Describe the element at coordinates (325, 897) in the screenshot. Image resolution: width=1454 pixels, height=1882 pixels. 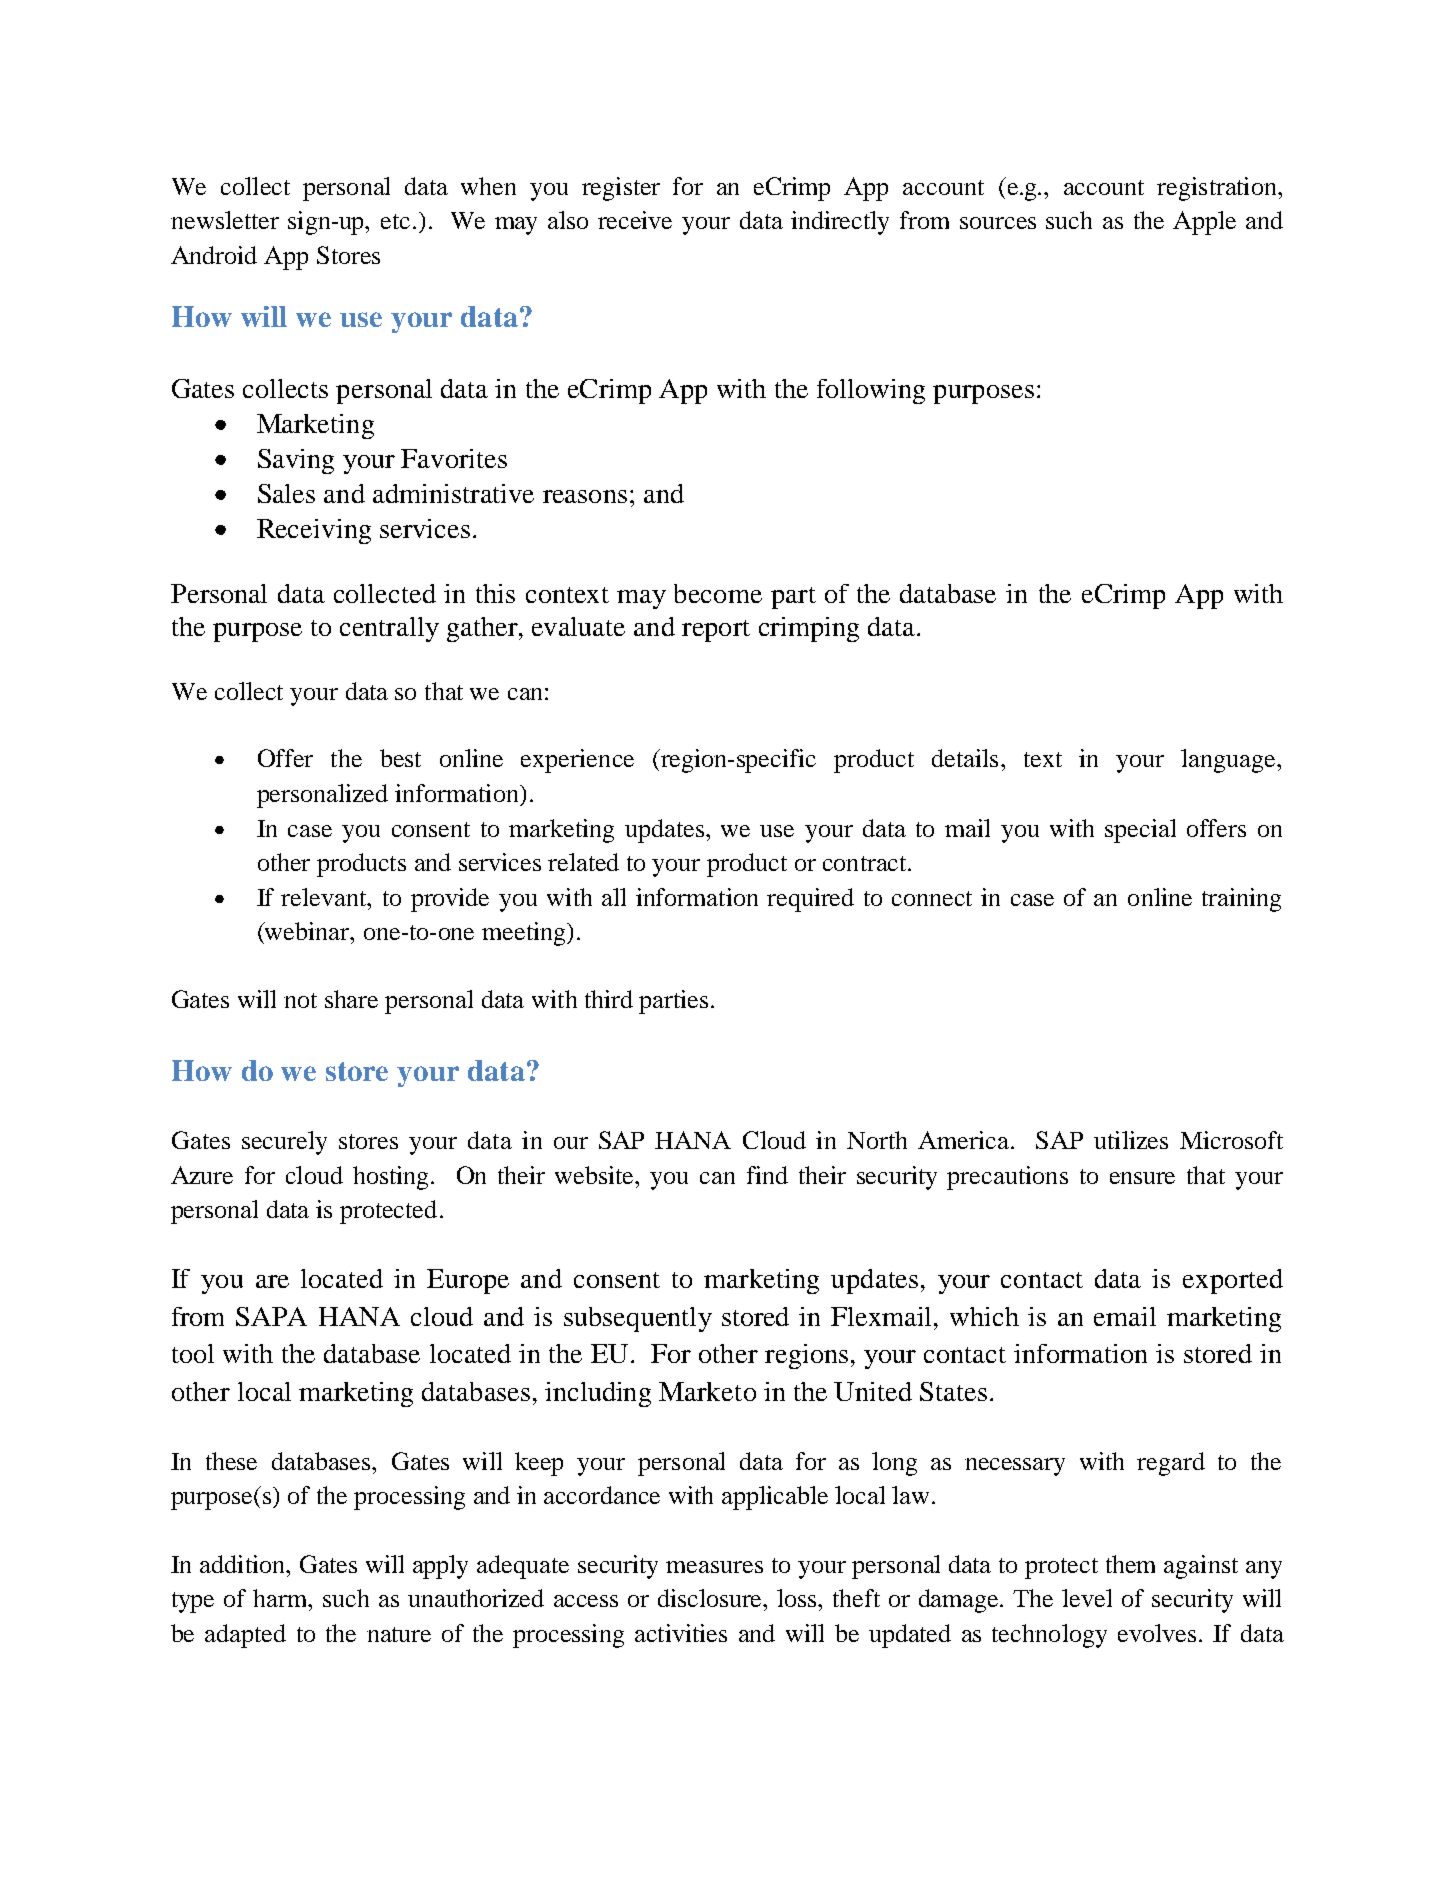
I see `relevant` at that location.
